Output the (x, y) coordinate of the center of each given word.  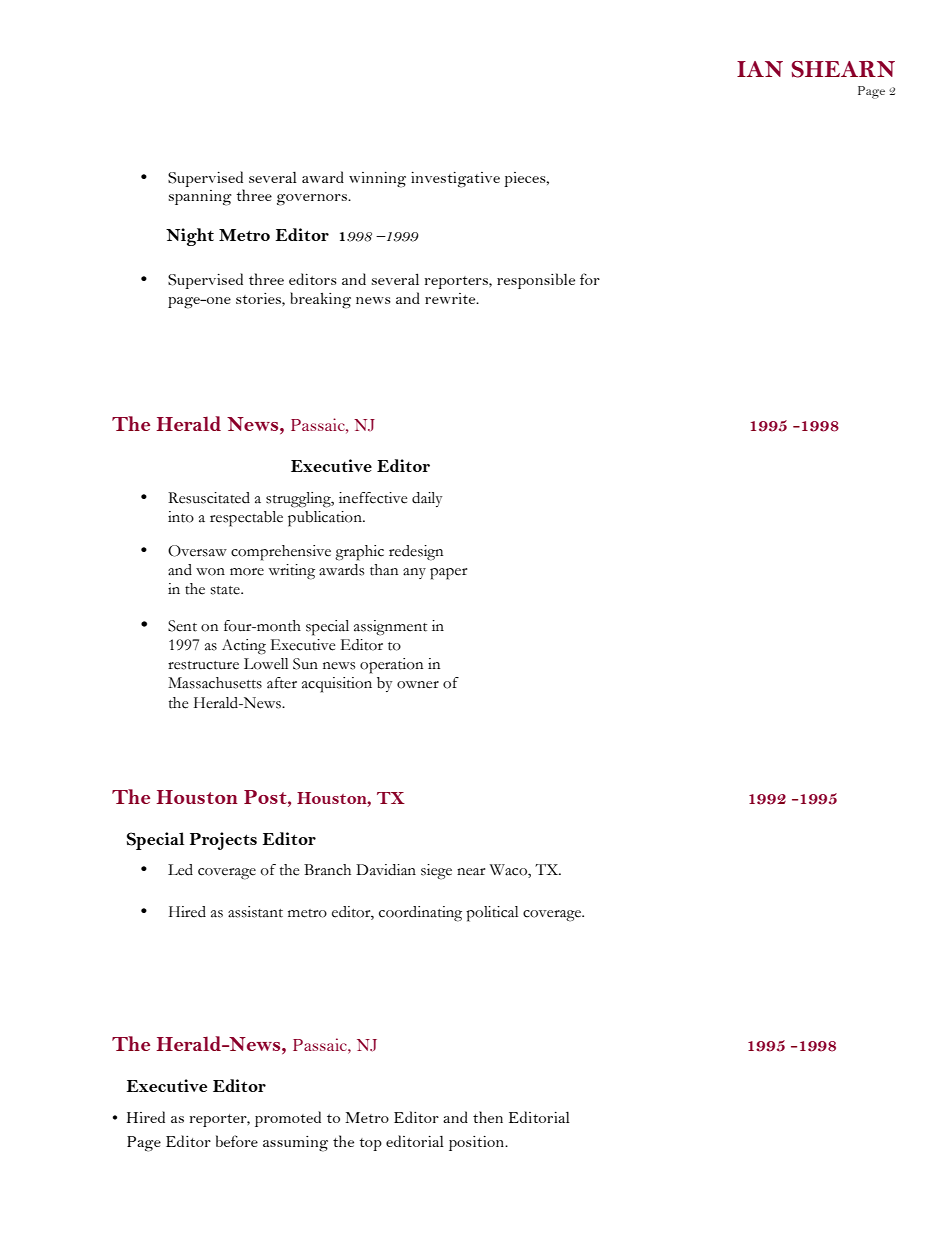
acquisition (337, 685)
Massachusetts (215, 683)
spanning (200, 198)
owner (418, 685)
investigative (455, 180)
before (237, 1141)
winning (377, 180)
